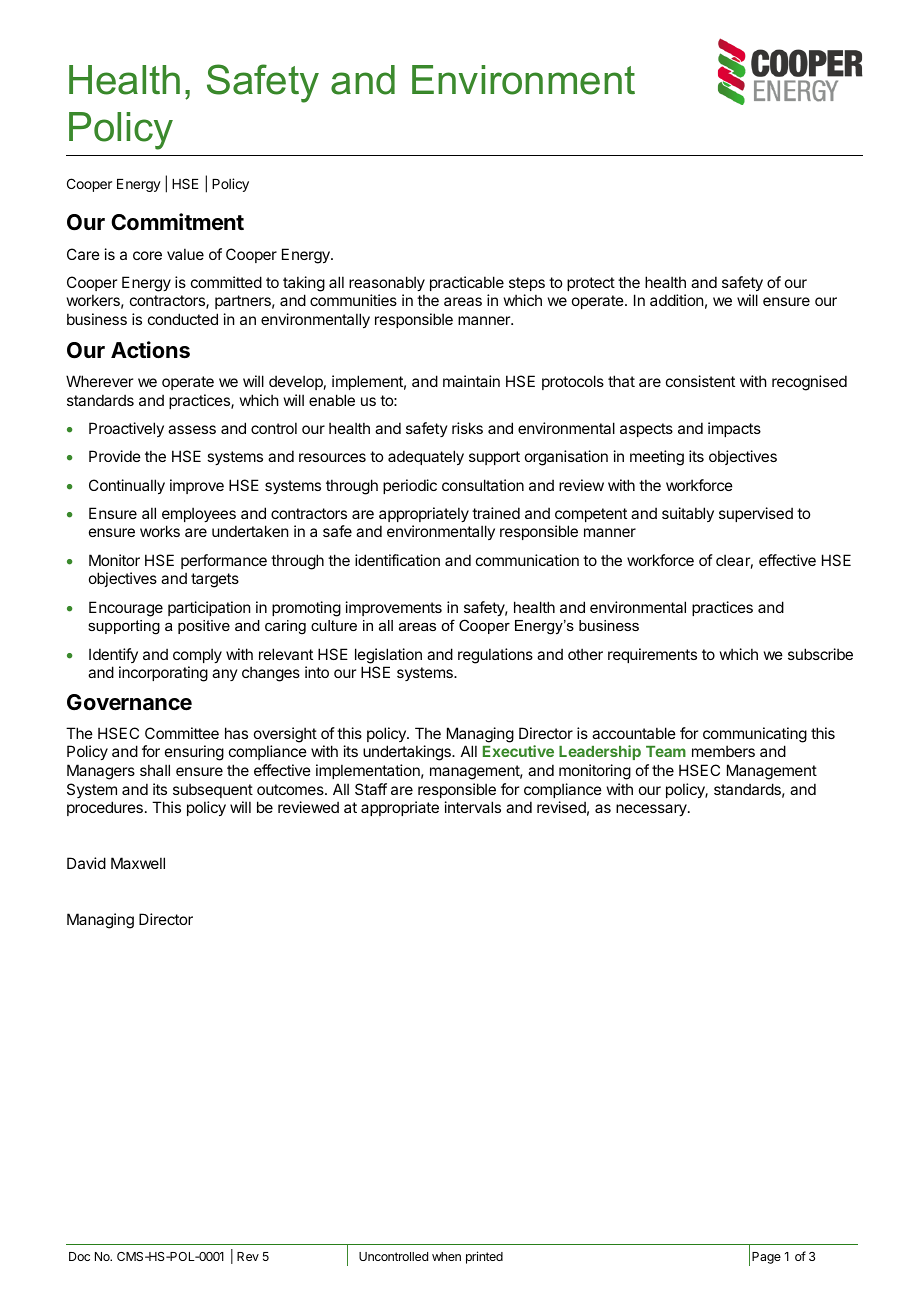 The image size is (924, 1308). I want to click on requirements, so click(652, 655).
